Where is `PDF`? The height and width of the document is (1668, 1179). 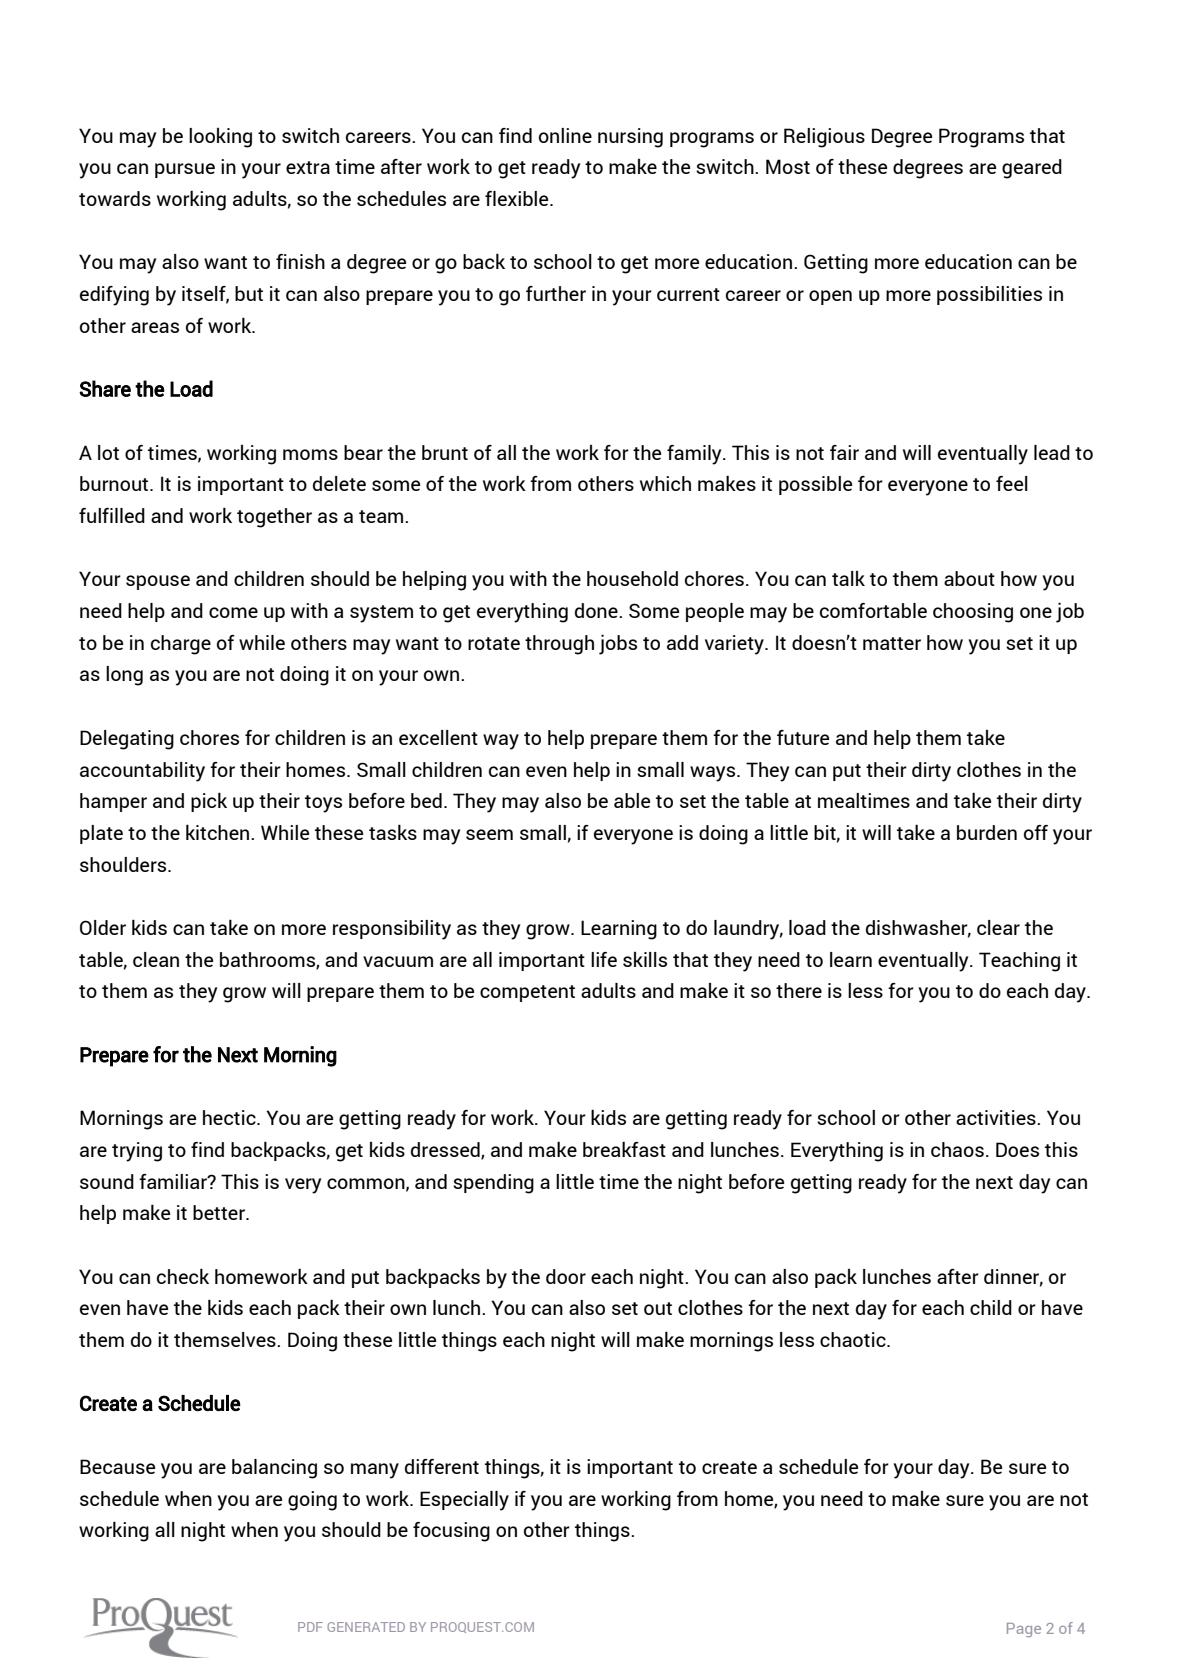 PDF is located at coordinates (310, 1627).
